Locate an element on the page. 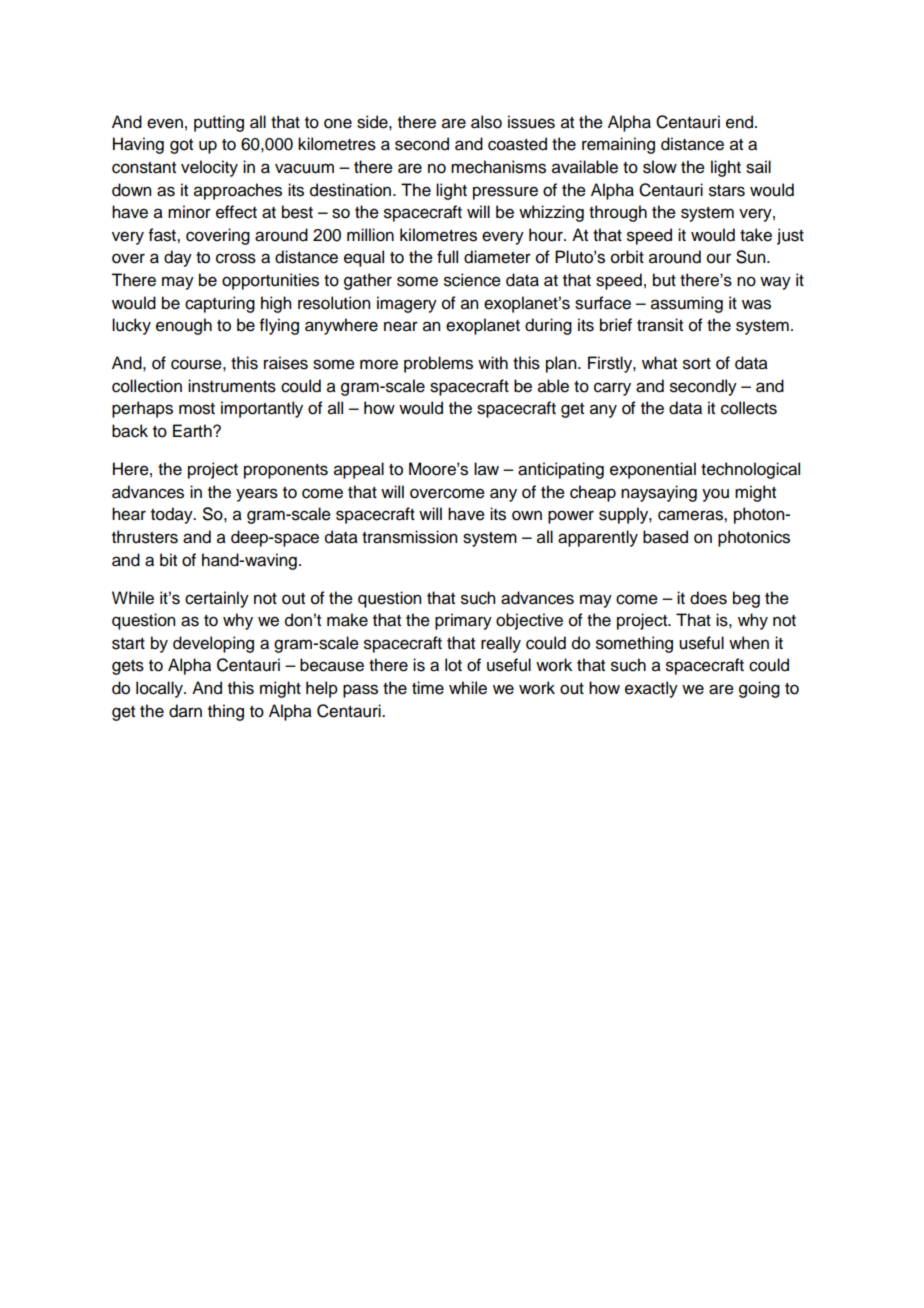  assuming is located at coordinates (687, 304).
